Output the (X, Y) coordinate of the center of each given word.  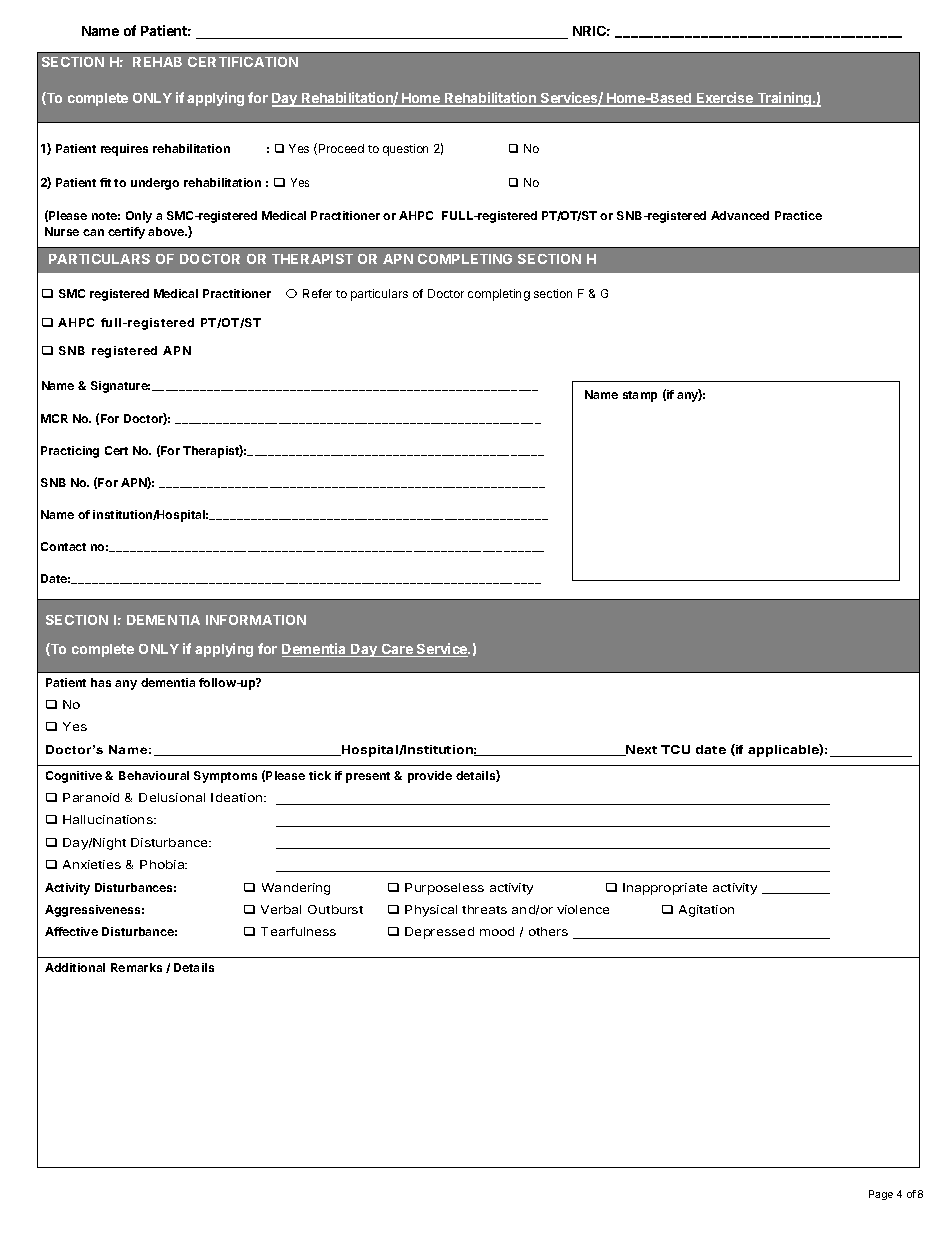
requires (124, 150)
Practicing (70, 452)
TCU (675, 749)
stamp (640, 396)
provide (430, 777)
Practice (798, 215)
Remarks (136, 967)
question (405, 150)
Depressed (439, 933)
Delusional (172, 797)
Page (881, 1195)
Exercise (725, 99)
